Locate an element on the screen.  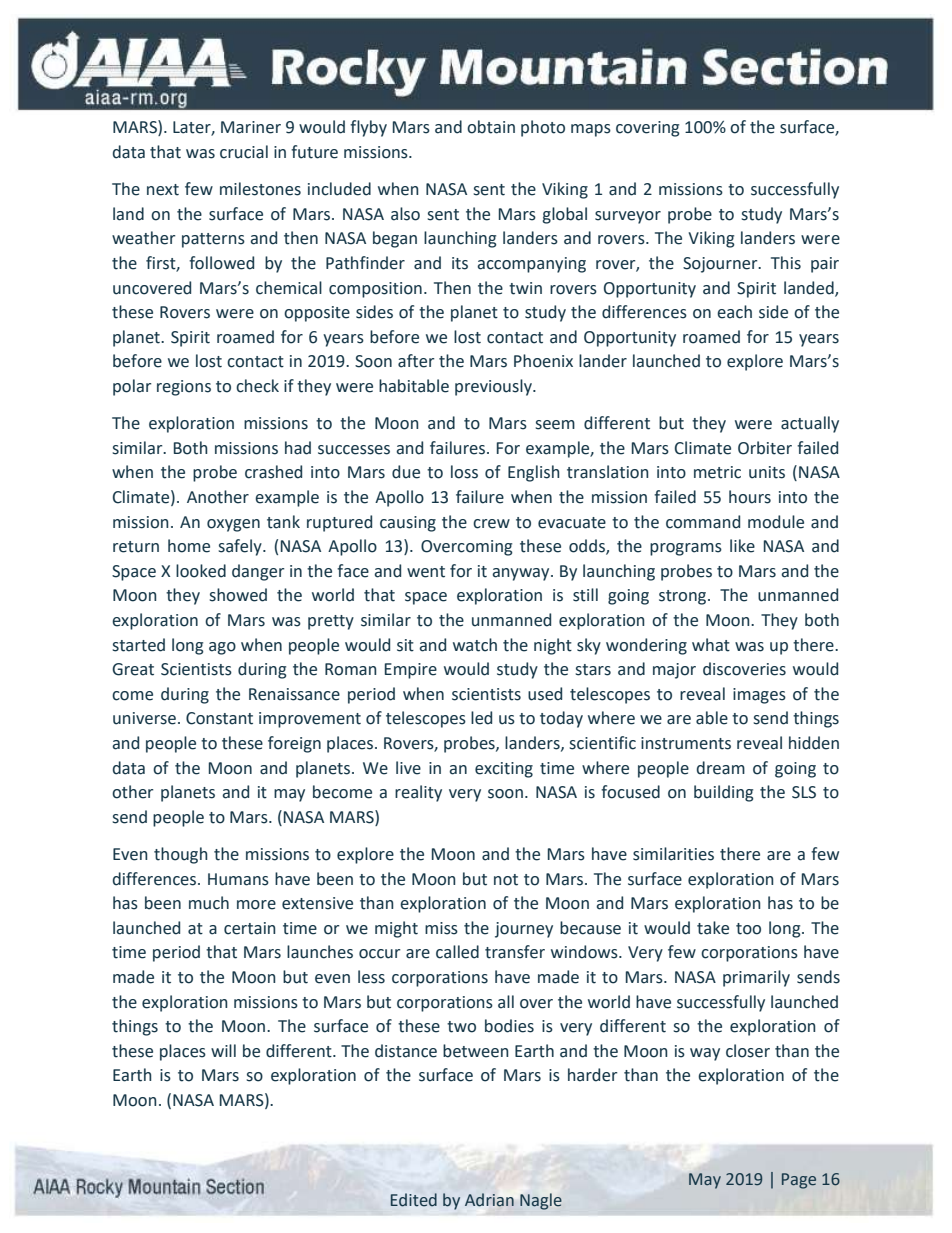
too is located at coordinates (748, 929).
